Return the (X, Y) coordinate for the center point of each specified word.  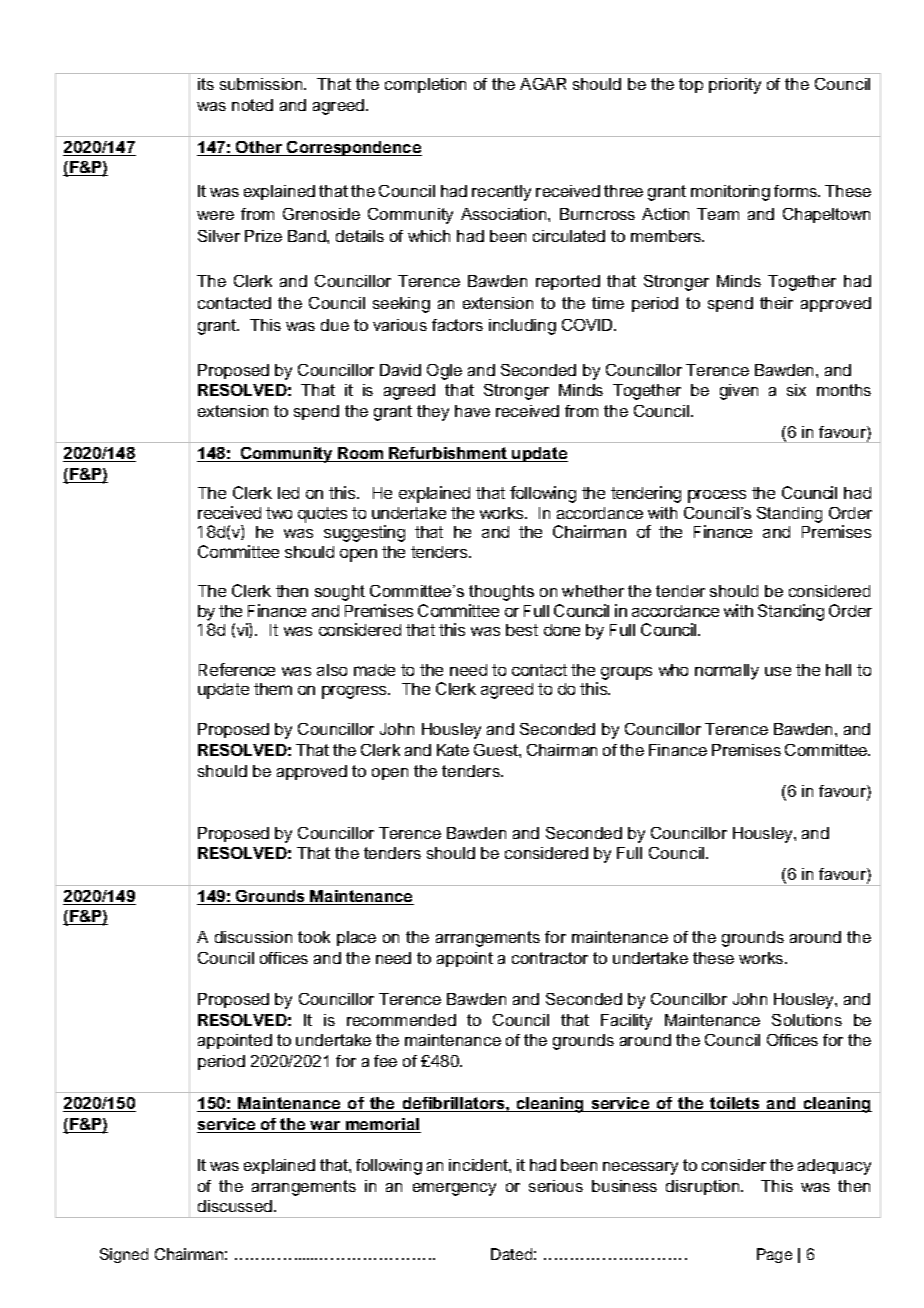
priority (735, 86)
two (279, 513)
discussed (235, 1206)
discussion (253, 937)
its (206, 84)
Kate (453, 750)
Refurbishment (448, 454)
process (717, 496)
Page (774, 1255)
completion (425, 85)
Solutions (807, 1020)
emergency (454, 1189)
